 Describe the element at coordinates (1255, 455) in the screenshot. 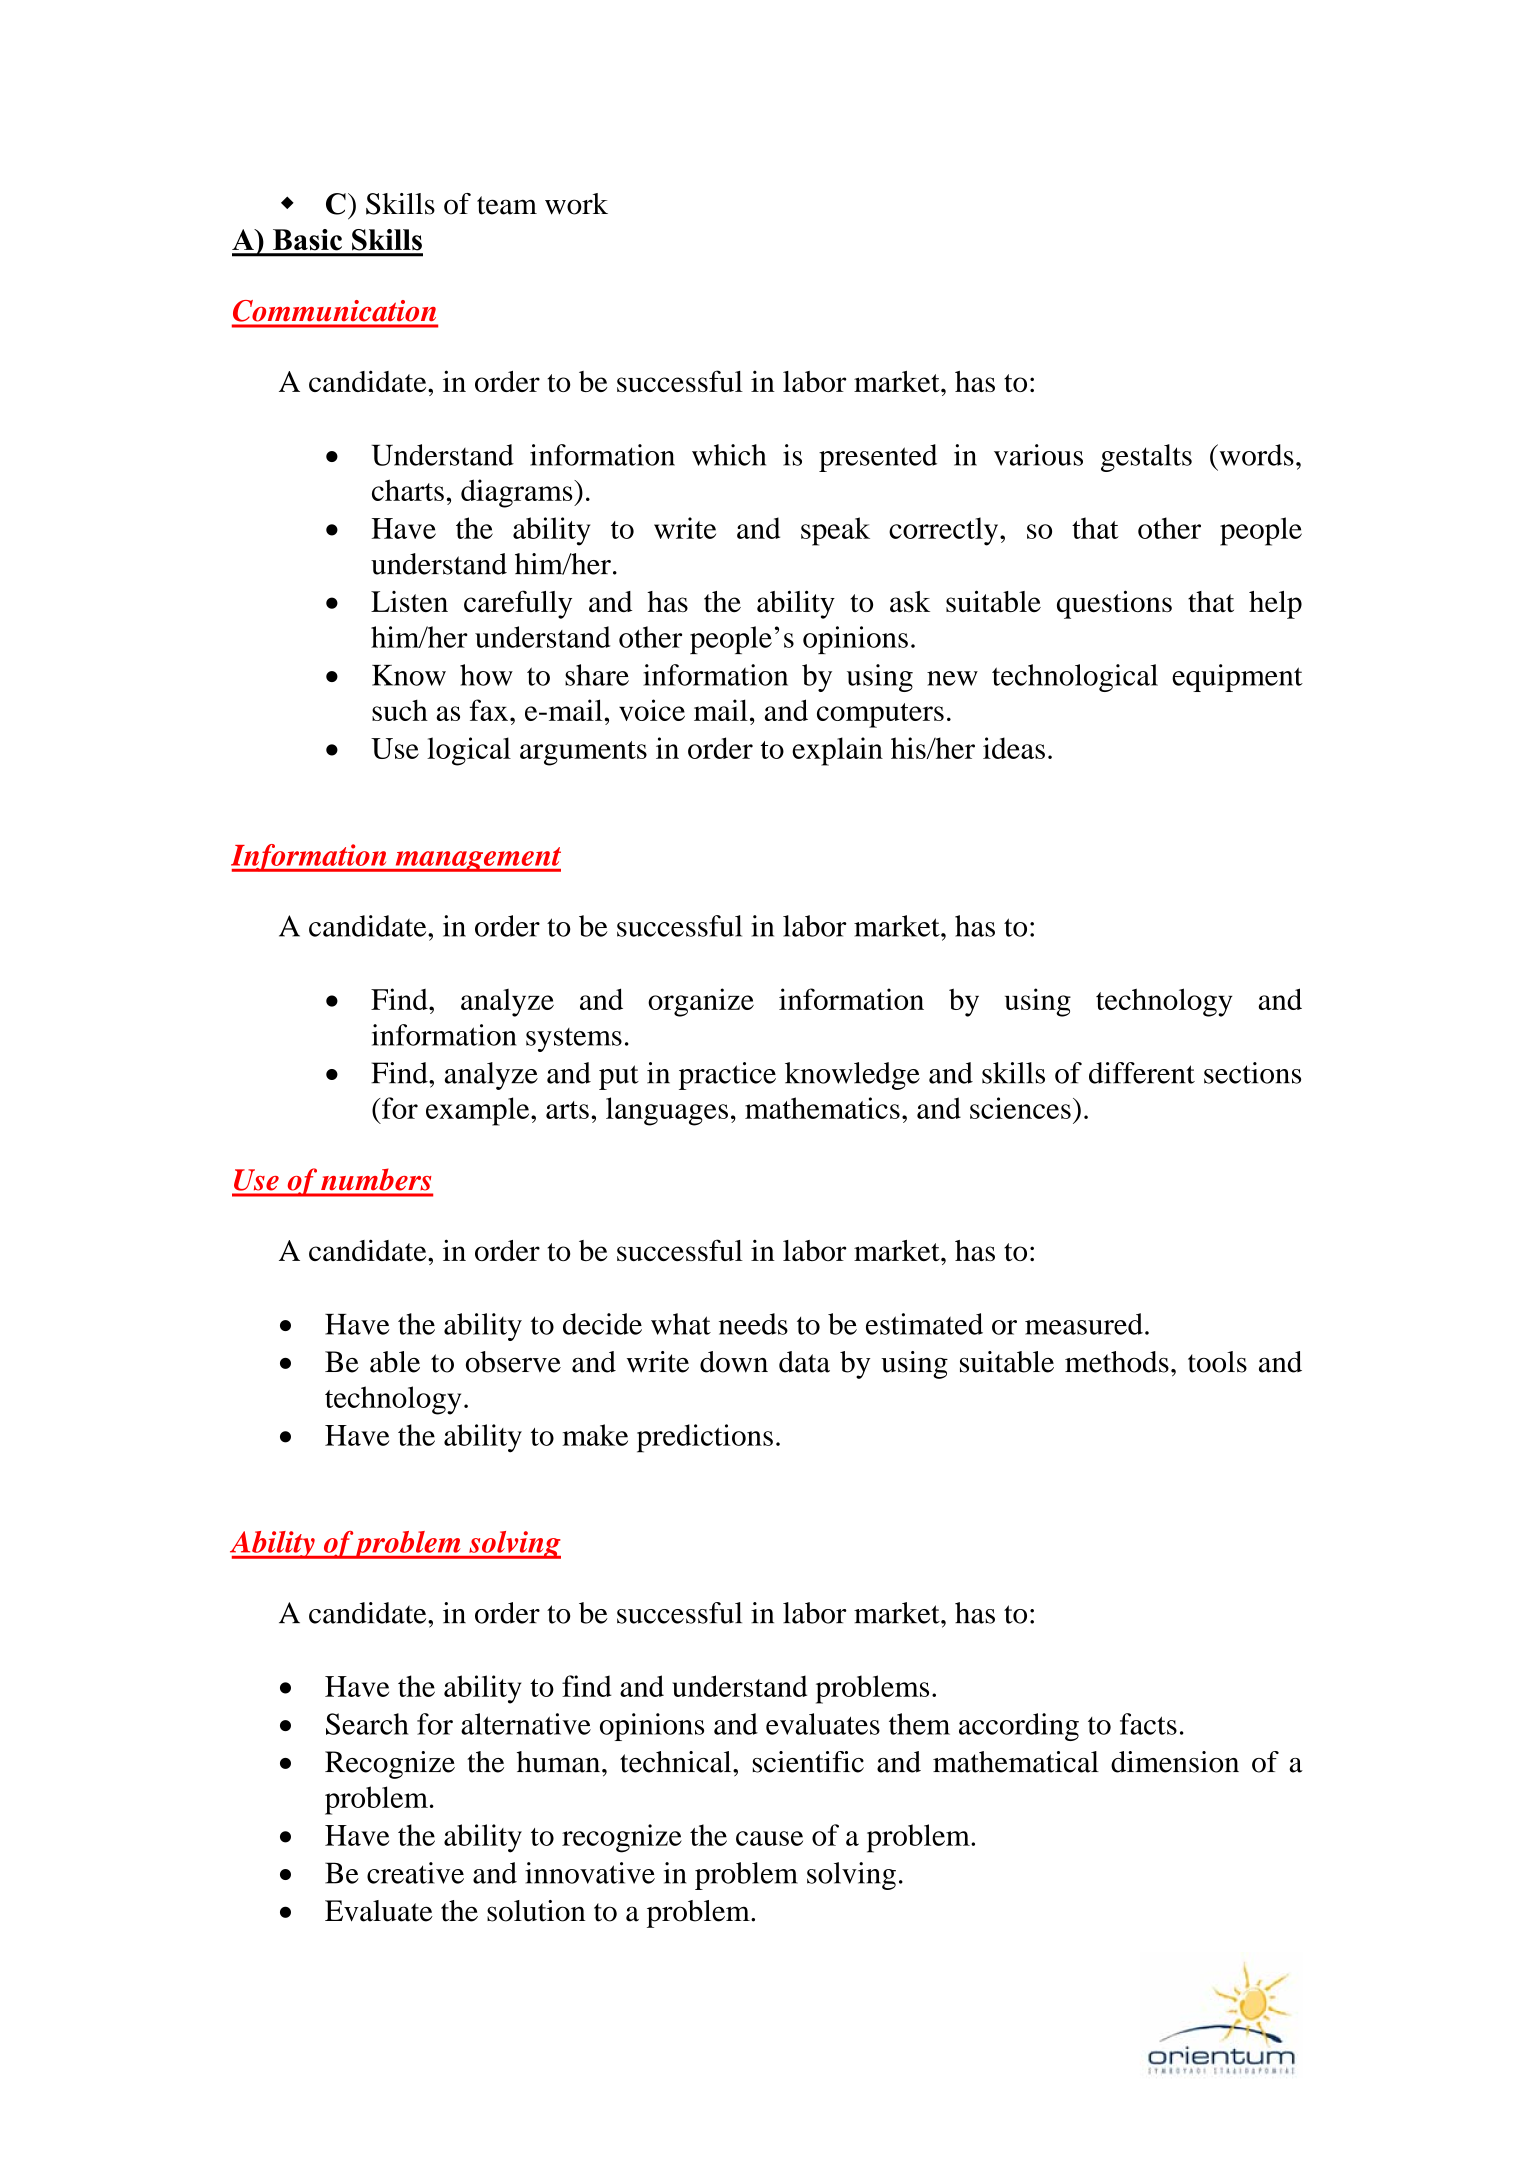

I see `words` at that location.
